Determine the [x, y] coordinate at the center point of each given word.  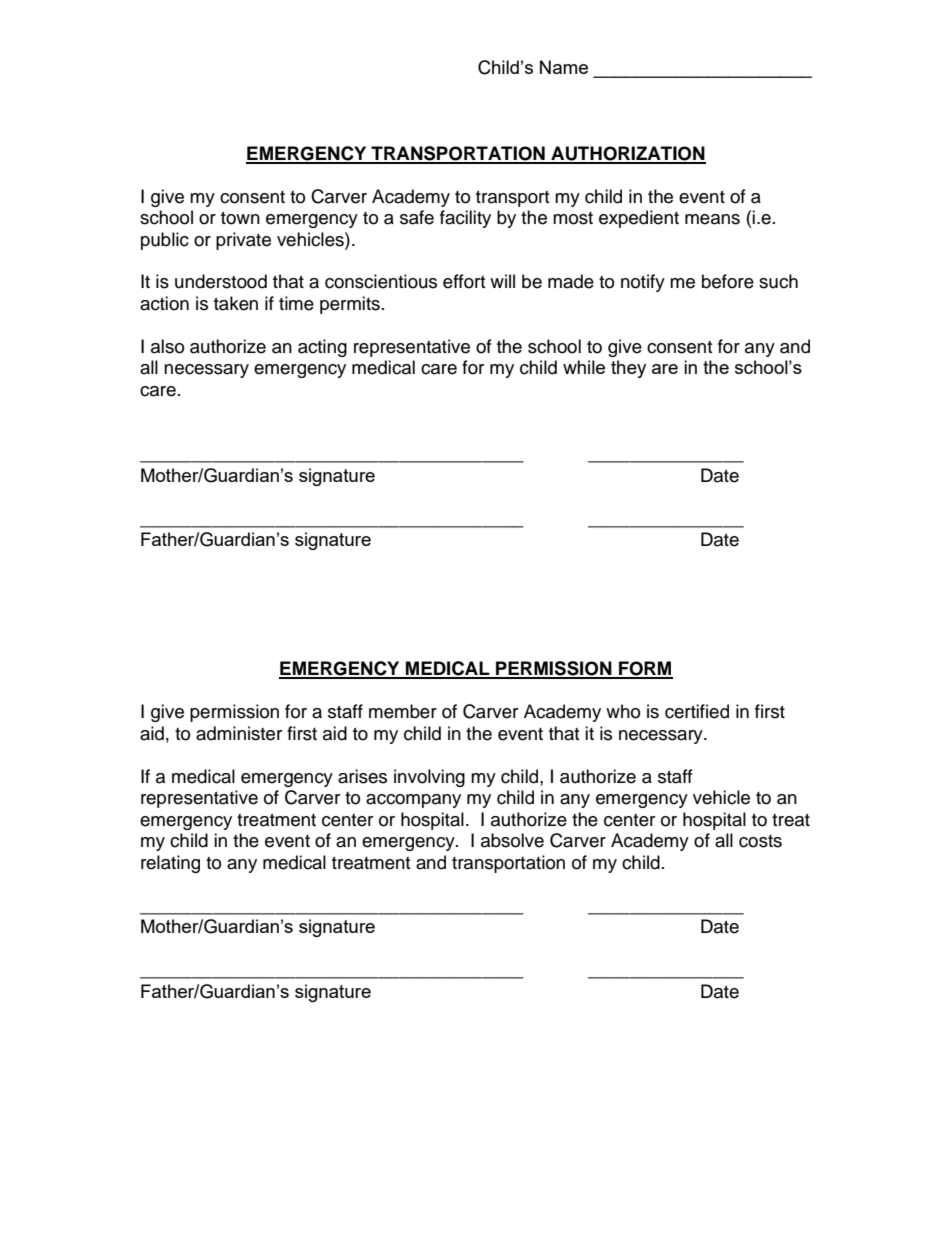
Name [564, 67]
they [628, 369]
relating [170, 864]
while [584, 367]
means [712, 219]
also [167, 346]
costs [760, 841]
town [240, 218]
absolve [512, 840]
